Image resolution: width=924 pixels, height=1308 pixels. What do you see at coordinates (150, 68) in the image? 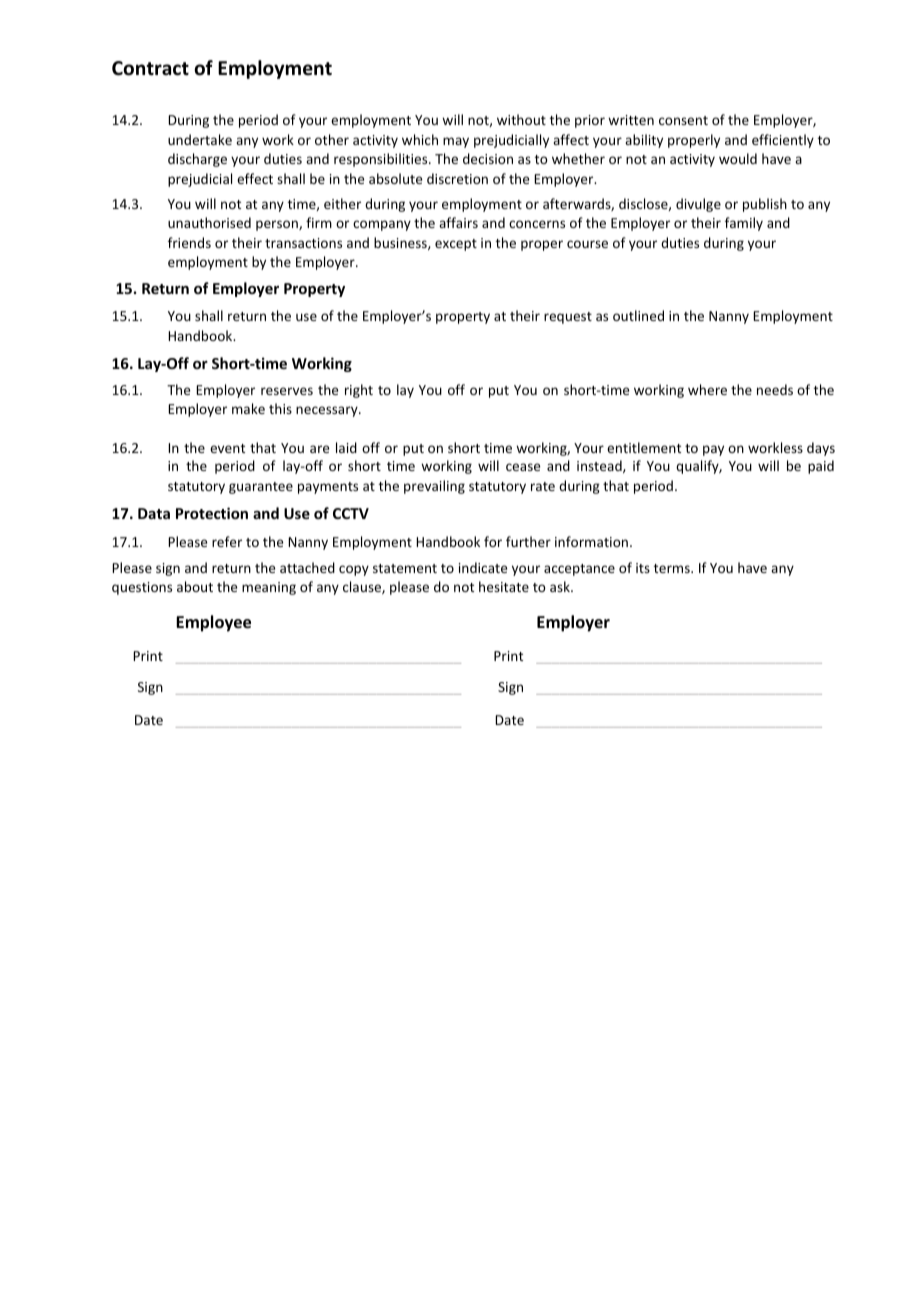
I see `Contract` at bounding box center [150, 68].
